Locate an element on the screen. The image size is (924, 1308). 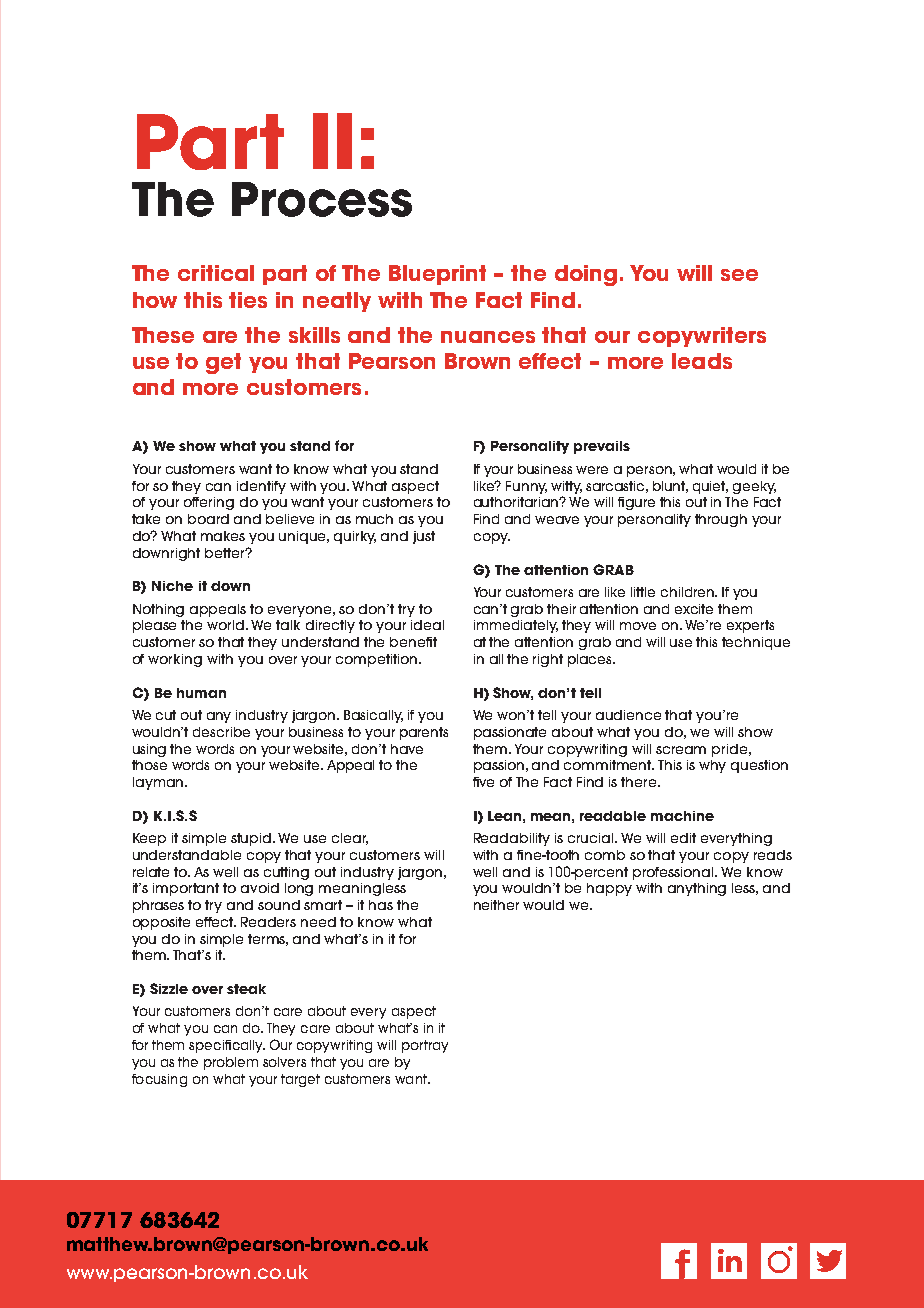
Blueprint is located at coordinates (437, 275).
